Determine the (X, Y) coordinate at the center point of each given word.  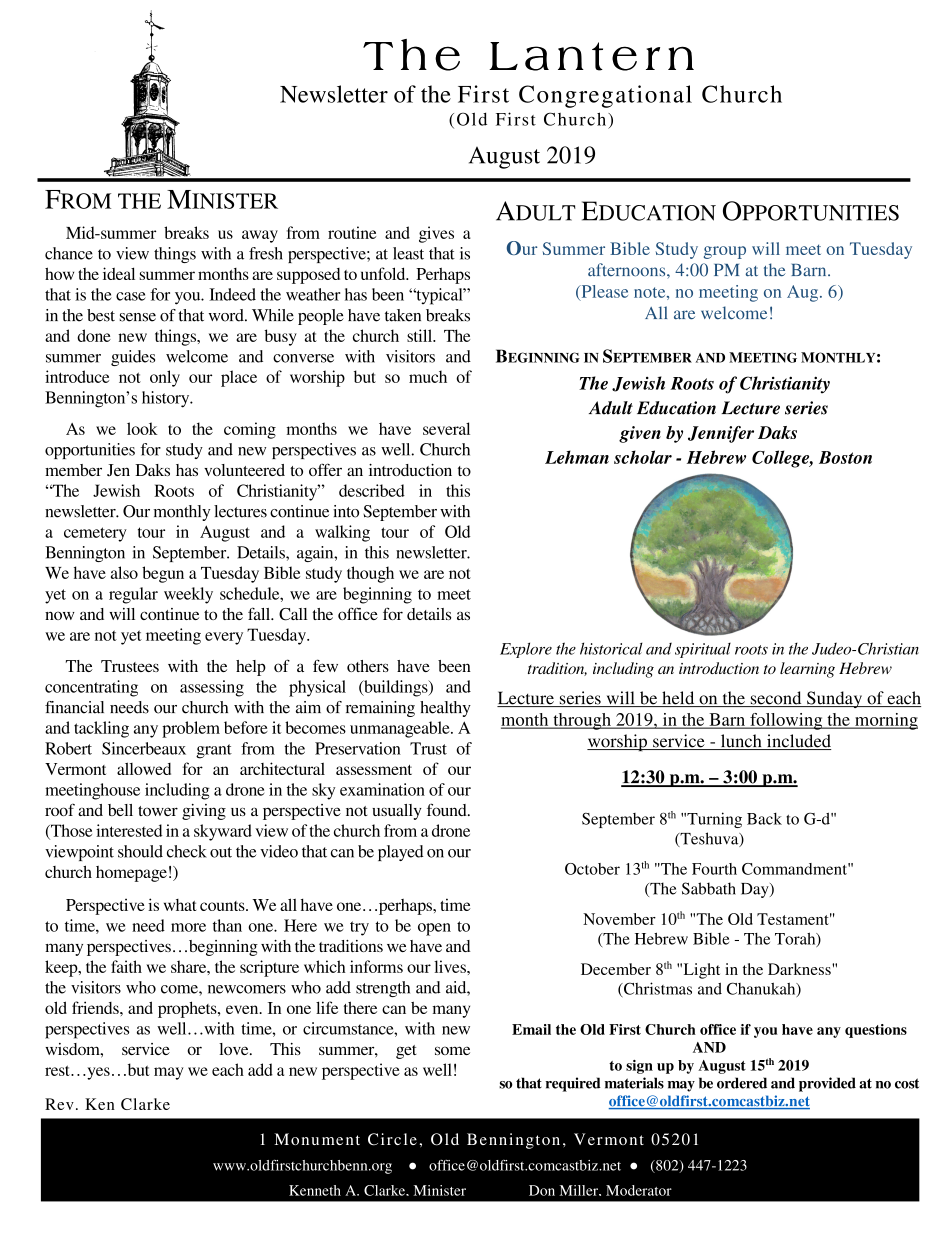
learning (807, 670)
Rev (59, 1104)
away (260, 236)
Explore (526, 650)
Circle (392, 1139)
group (725, 252)
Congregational (605, 96)
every (224, 638)
